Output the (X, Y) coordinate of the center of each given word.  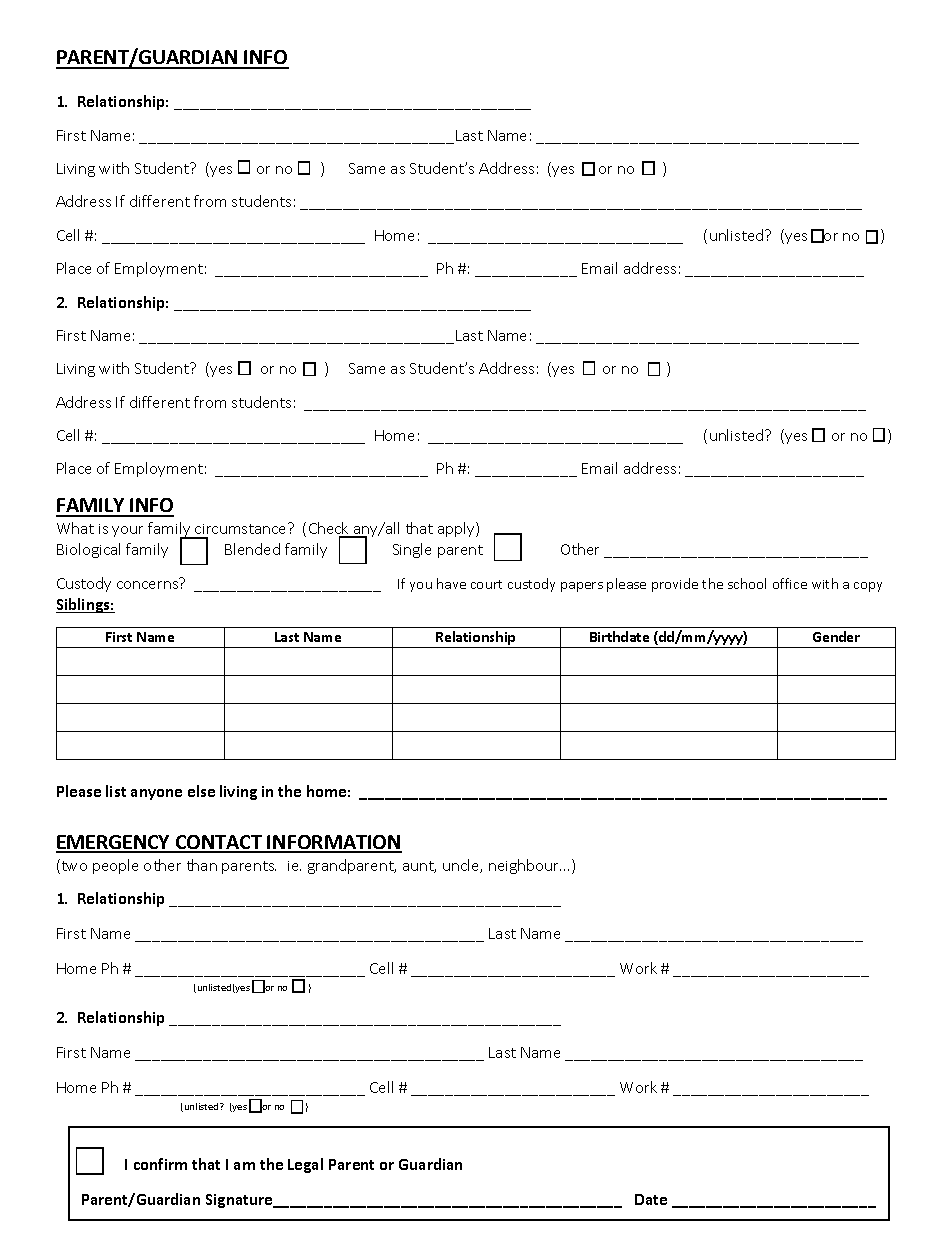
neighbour (525, 866)
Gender (836, 636)
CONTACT (219, 843)
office (790, 583)
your (127, 531)
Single (412, 550)
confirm (160, 1164)
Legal (305, 1165)
